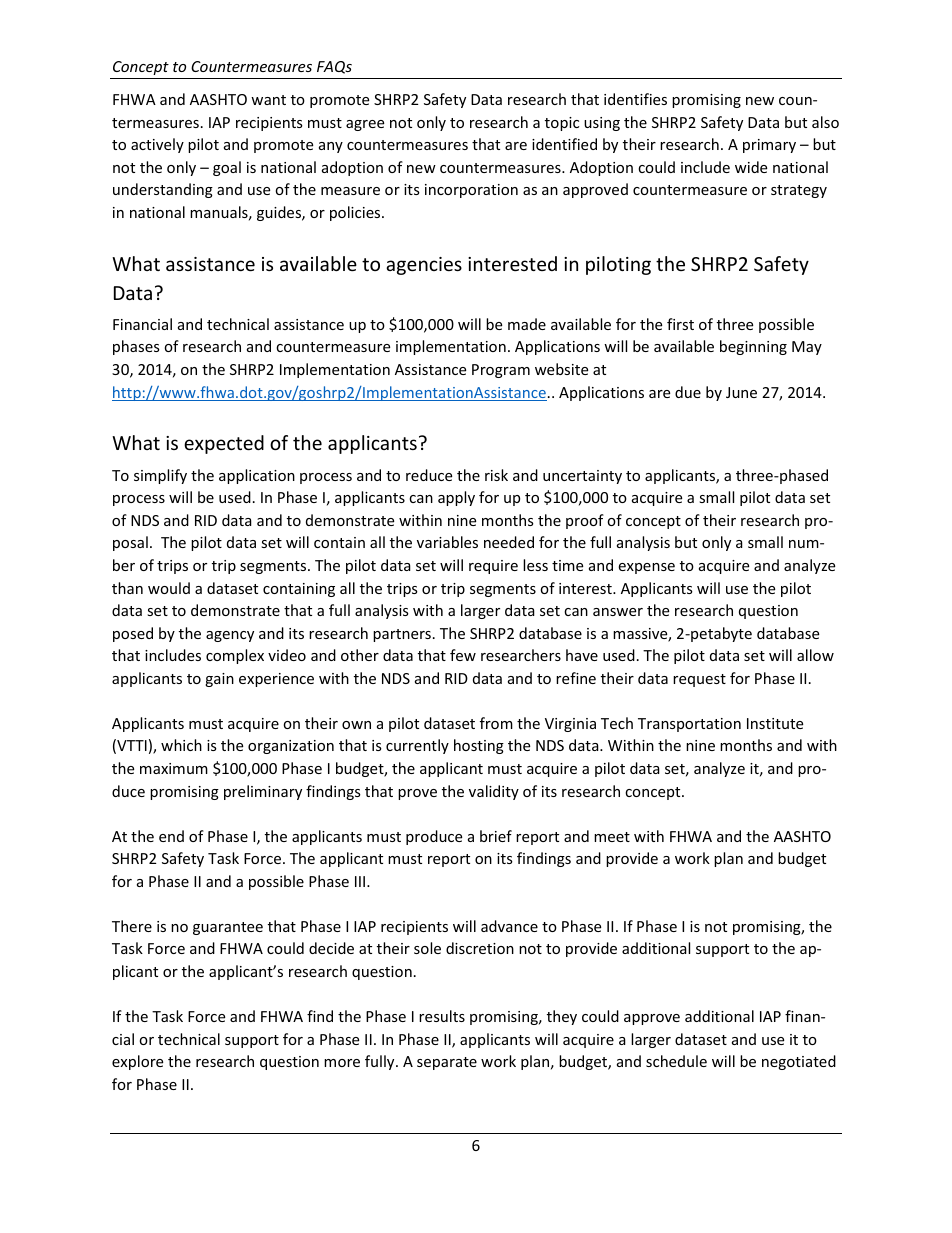 The width and height of the image is (952, 1233). What do you see at coordinates (775, 723) in the image?
I see `Institute` at bounding box center [775, 723].
